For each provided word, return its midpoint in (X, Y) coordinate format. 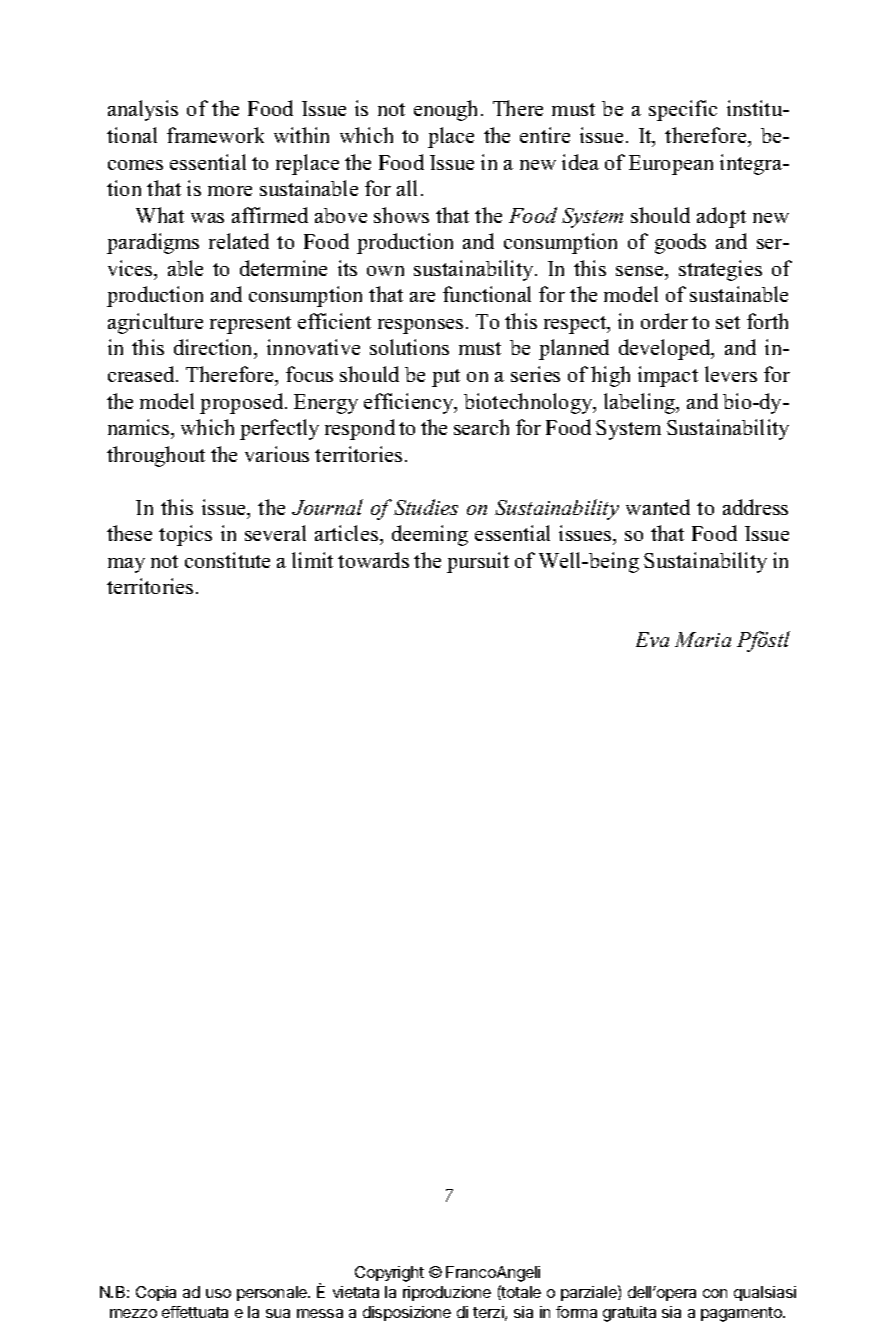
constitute (227, 560)
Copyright (389, 1274)
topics (185, 535)
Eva (652, 639)
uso (218, 1293)
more (230, 191)
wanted (658, 507)
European (671, 165)
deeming (430, 535)
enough (448, 110)
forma (576, 1312)
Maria (703, 639)
